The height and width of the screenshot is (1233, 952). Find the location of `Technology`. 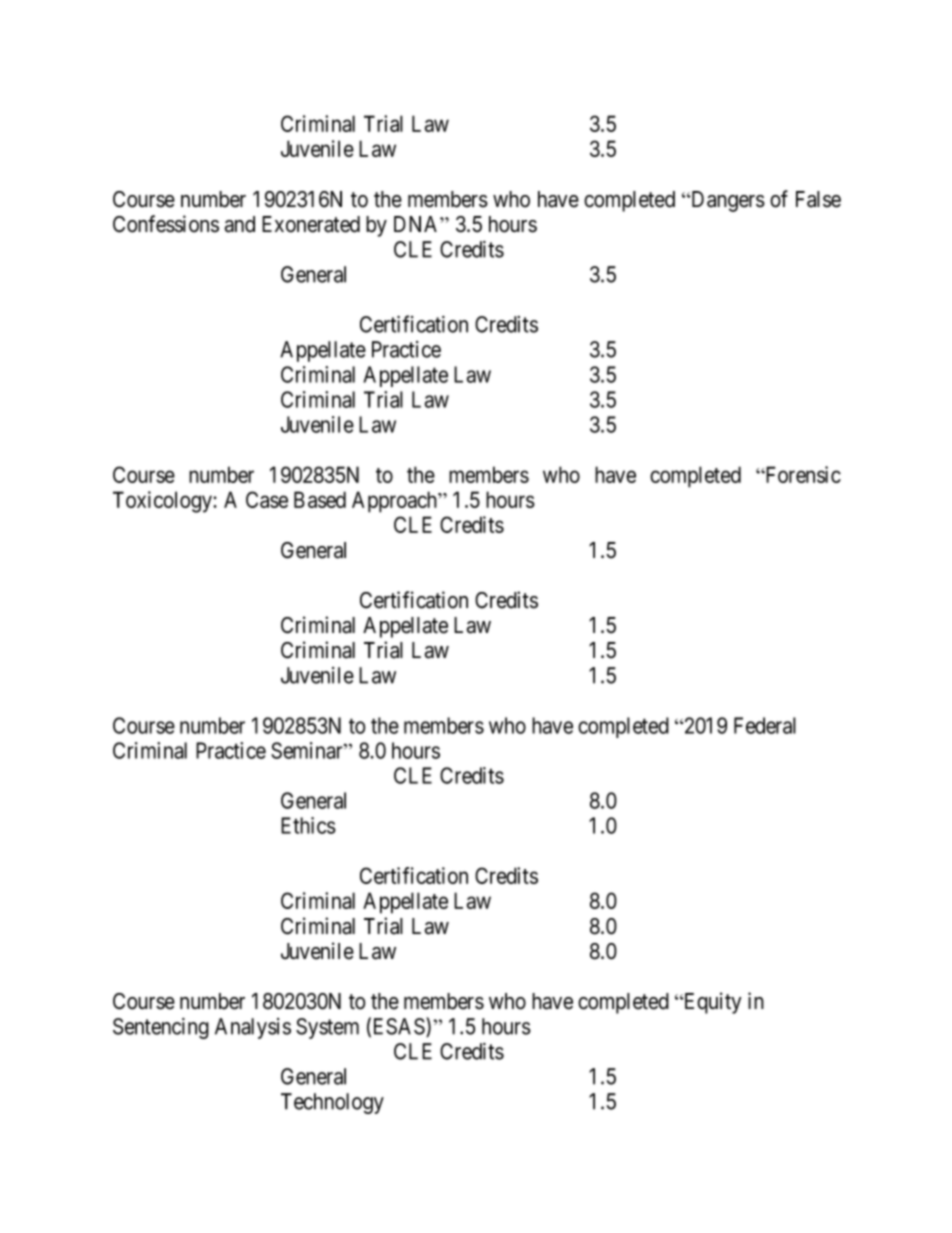

Technology is located at coordinates (332, 1103).
